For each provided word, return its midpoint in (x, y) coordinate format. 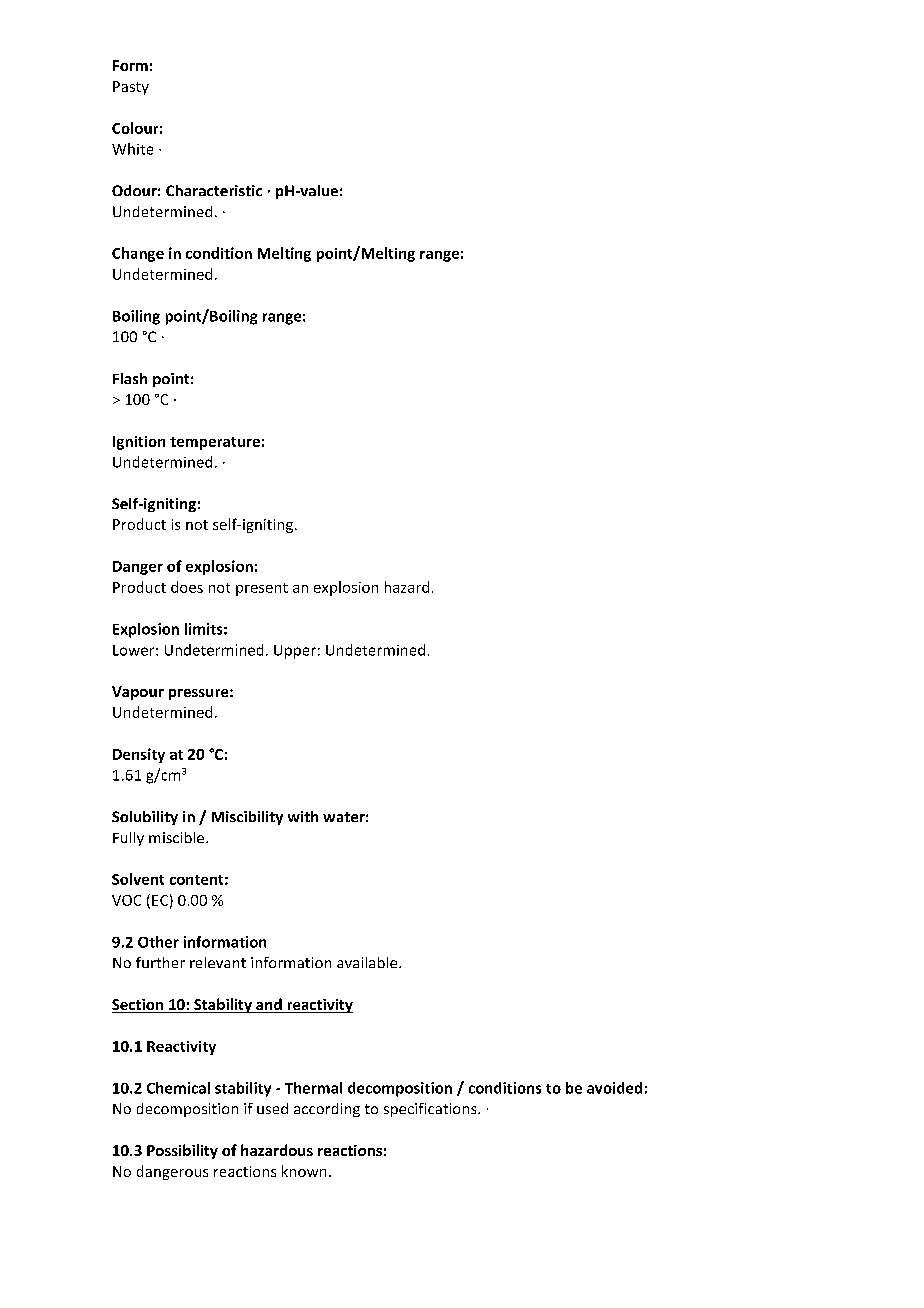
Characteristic (214, 190)
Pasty (131, 88)
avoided (614, 1088)
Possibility (182, 1151)
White (132, 149)
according (327, 1110)
